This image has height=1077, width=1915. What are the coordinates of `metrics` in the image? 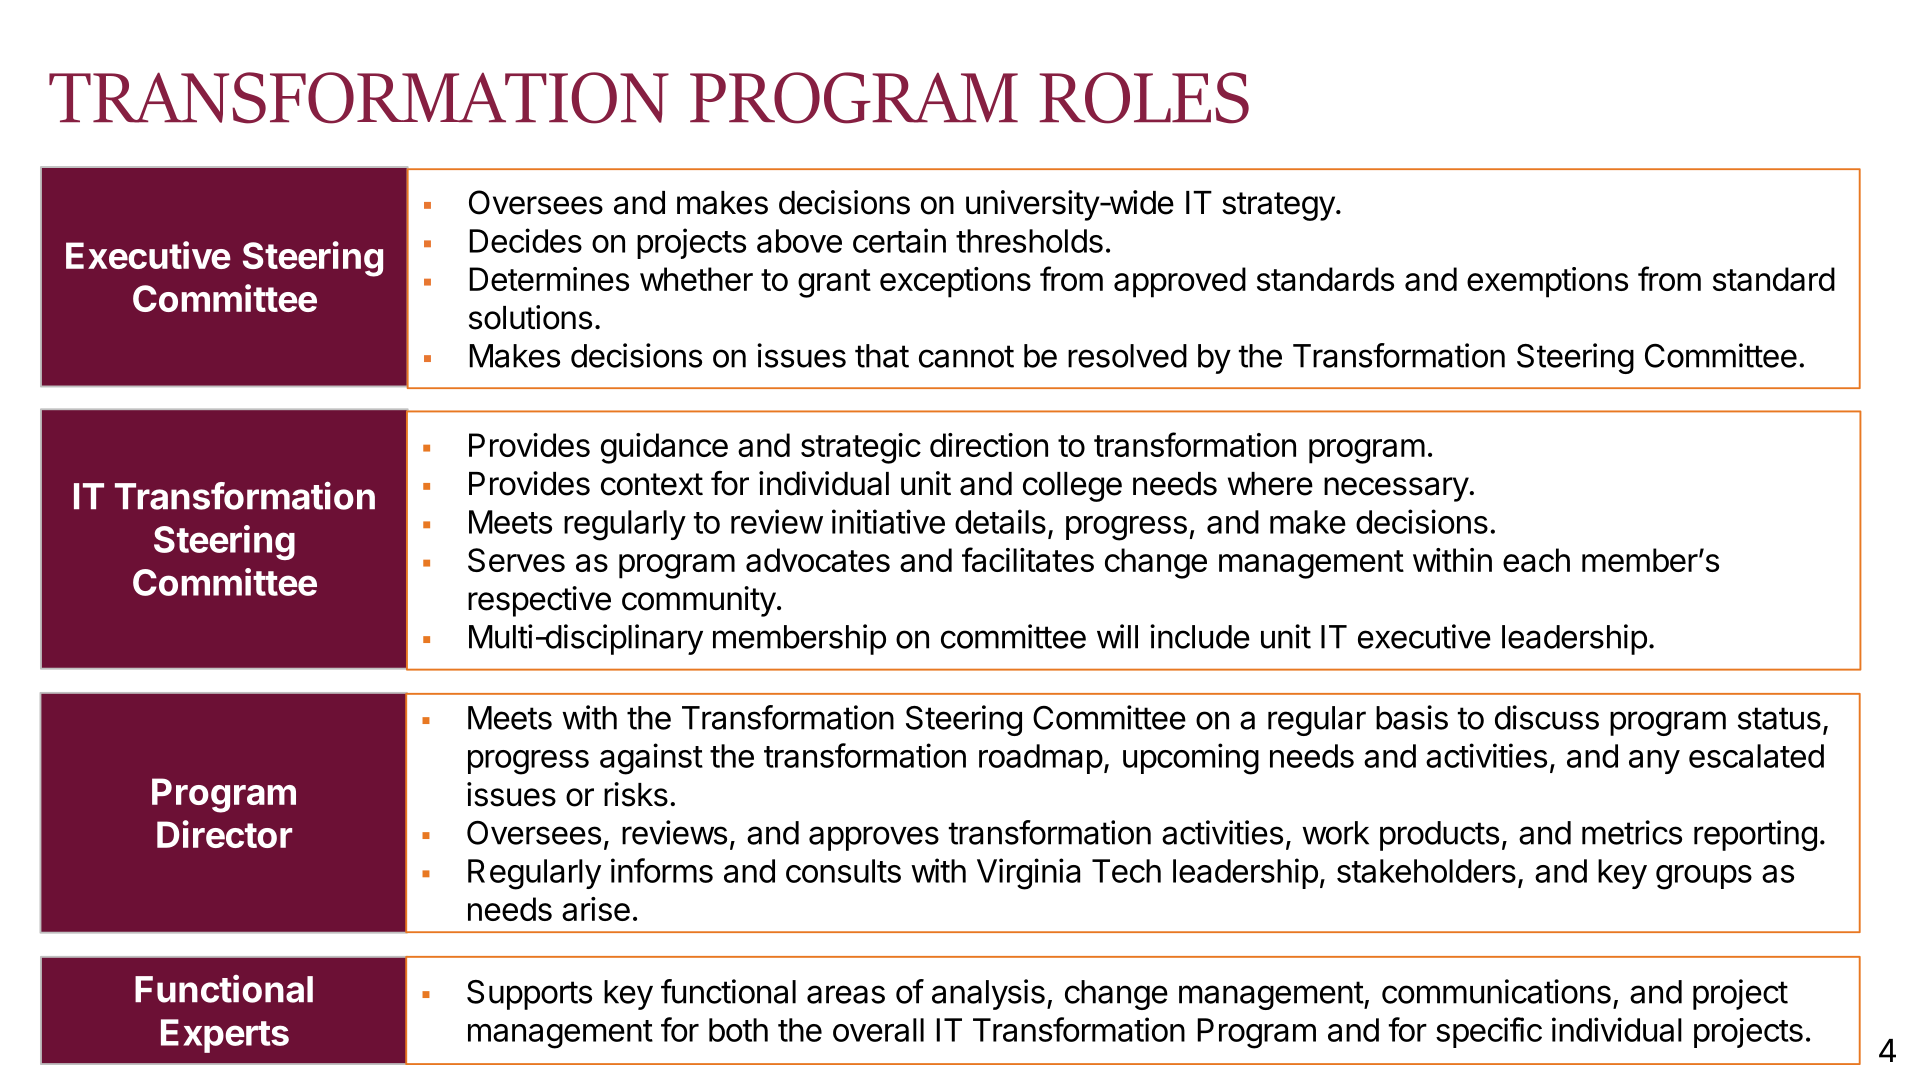 It's located at (1632, 832).
